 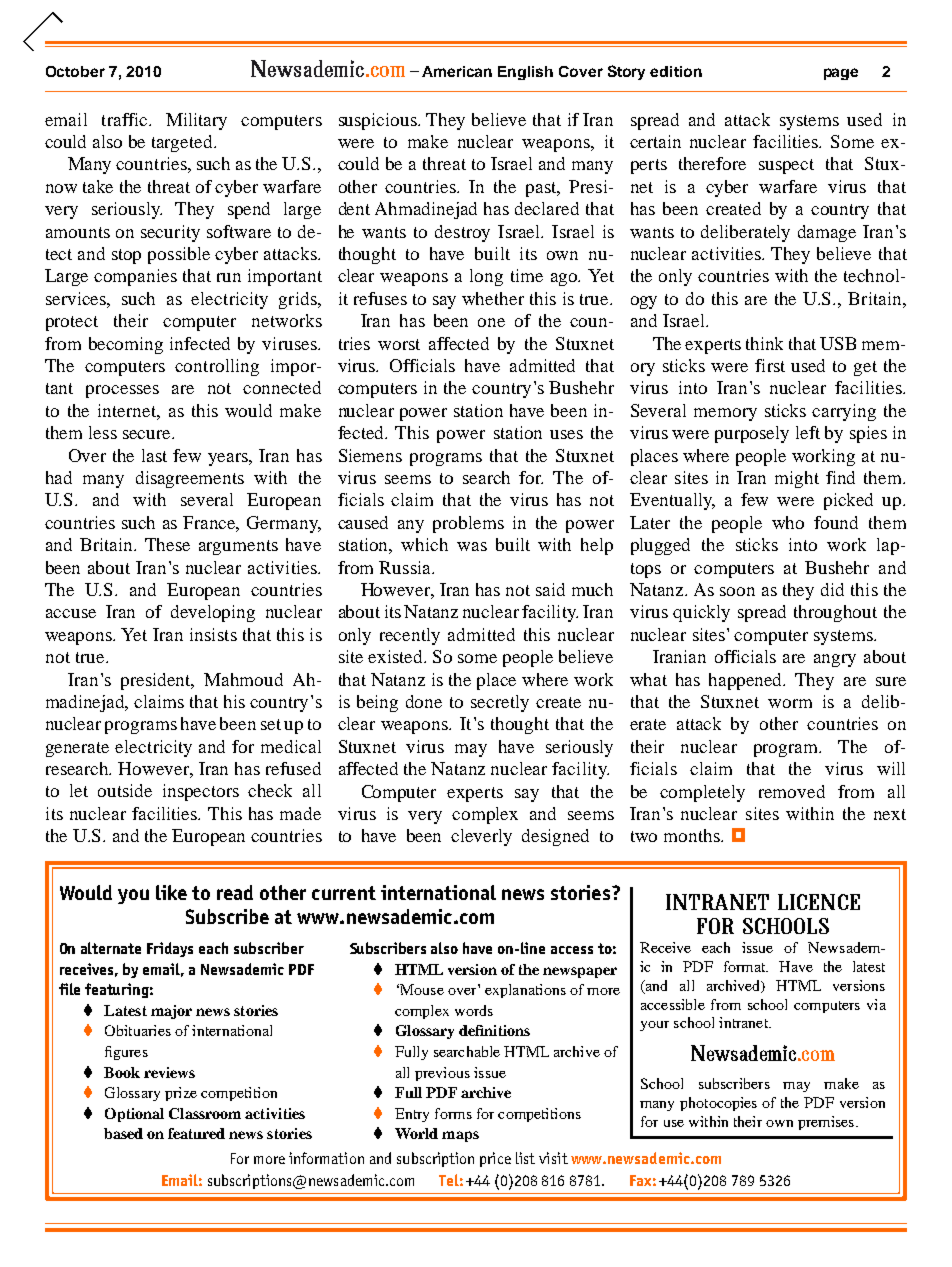 What do you see at coordinates (826, 1123) in the page?
I see `premises` at bounding box center [826, 1123].
